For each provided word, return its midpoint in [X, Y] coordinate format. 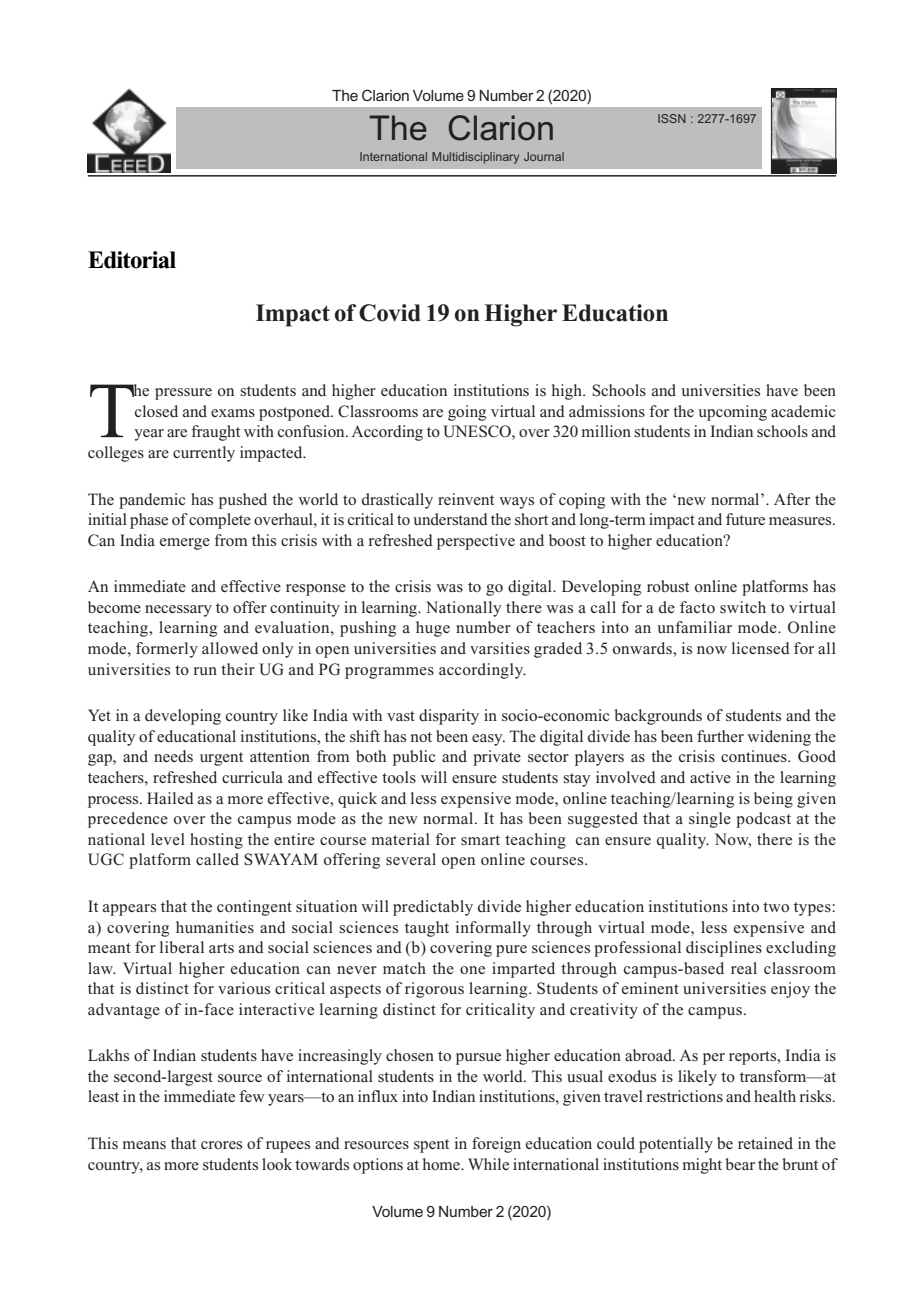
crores [221, 1145]
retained [765, 1143]
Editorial [132, 260]
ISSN [672, 118]
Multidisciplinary [475, 158]
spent [431, 1146]
